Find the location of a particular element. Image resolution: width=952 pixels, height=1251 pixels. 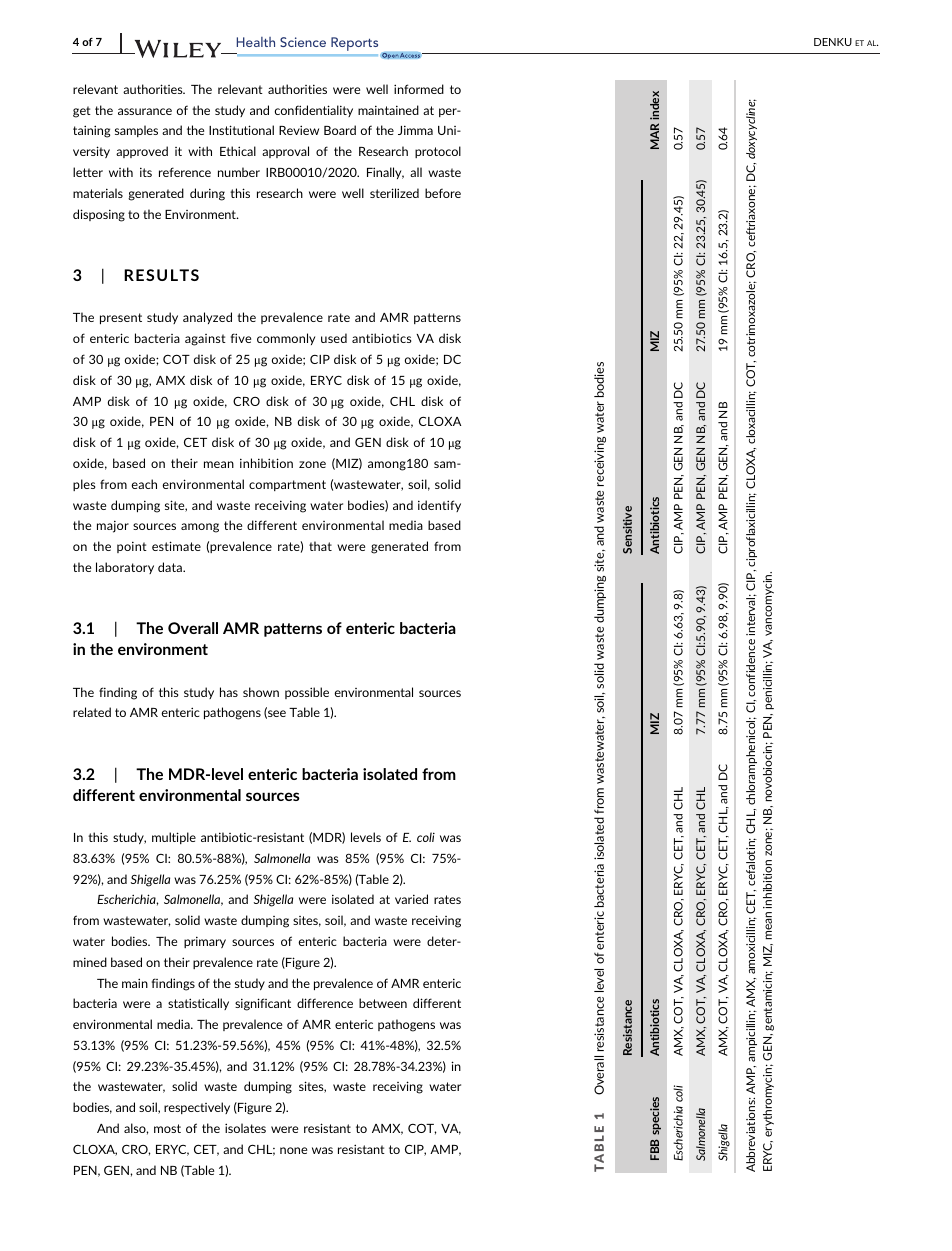

shown is located at coordinates (261, 692).
